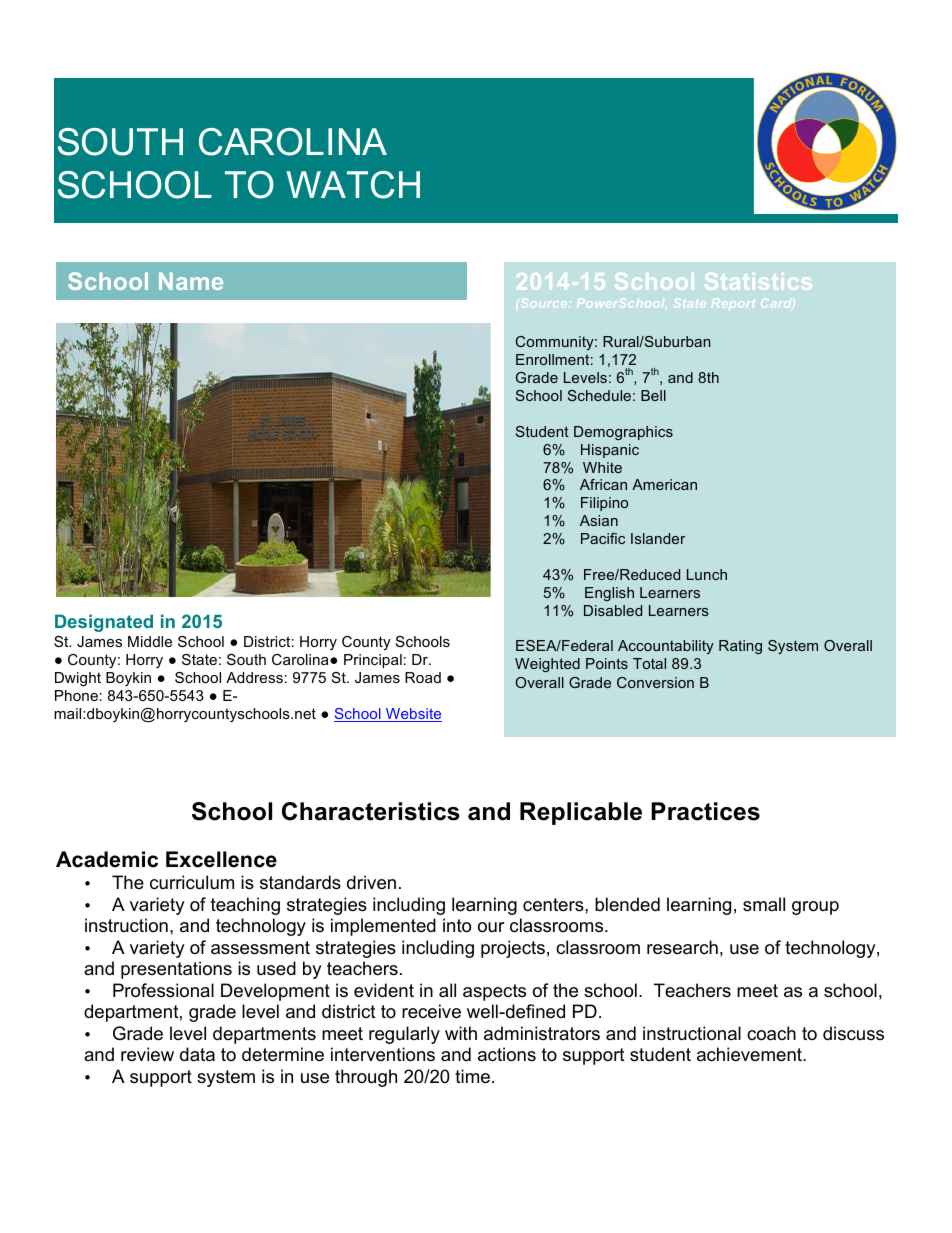  Describe the element at coordinates (461, 1033) in the page. I see `with` at that location.
